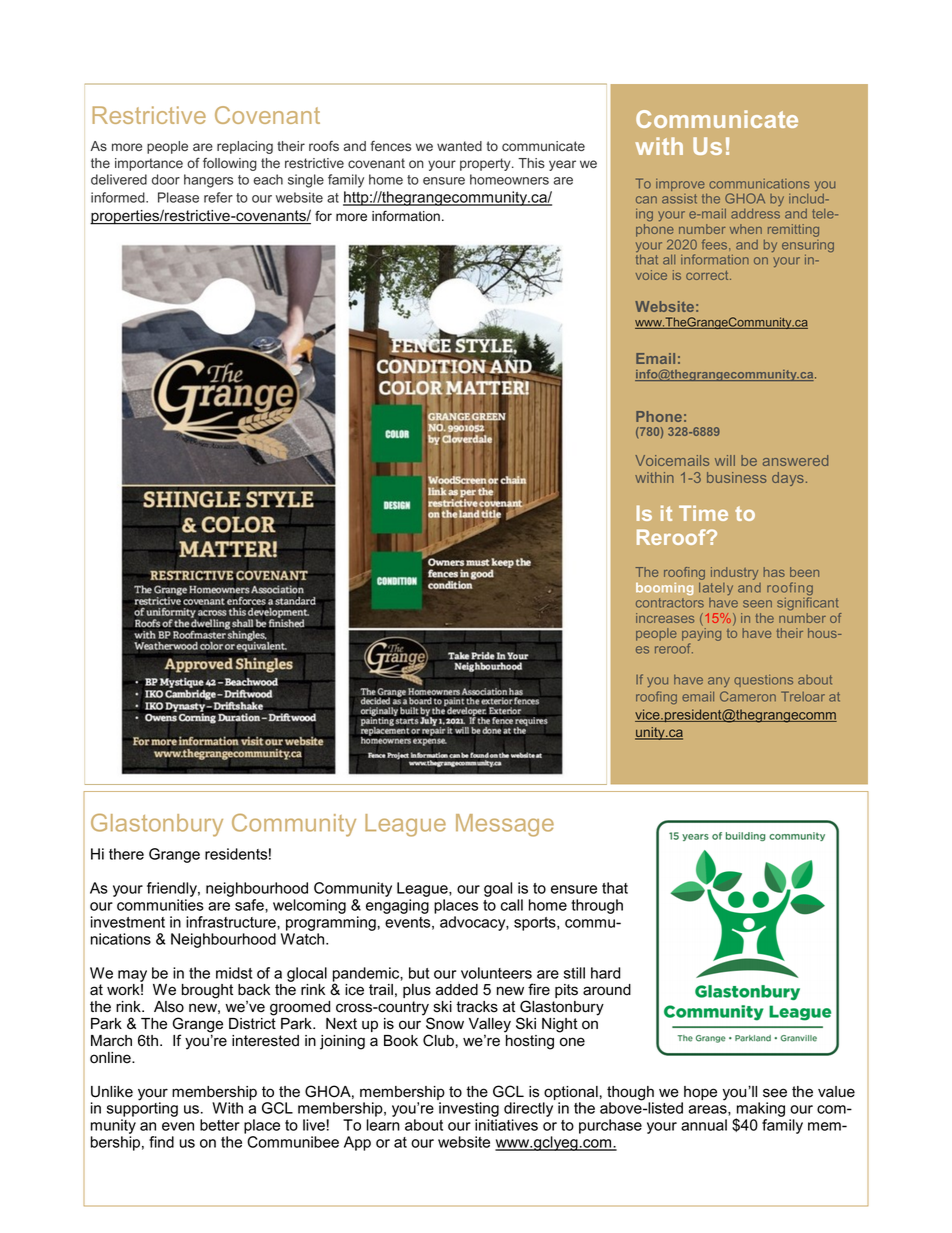  What do you see at coordinates (486, 164) in the screenshot?
I see `property` at bounding box center [486, 164].
